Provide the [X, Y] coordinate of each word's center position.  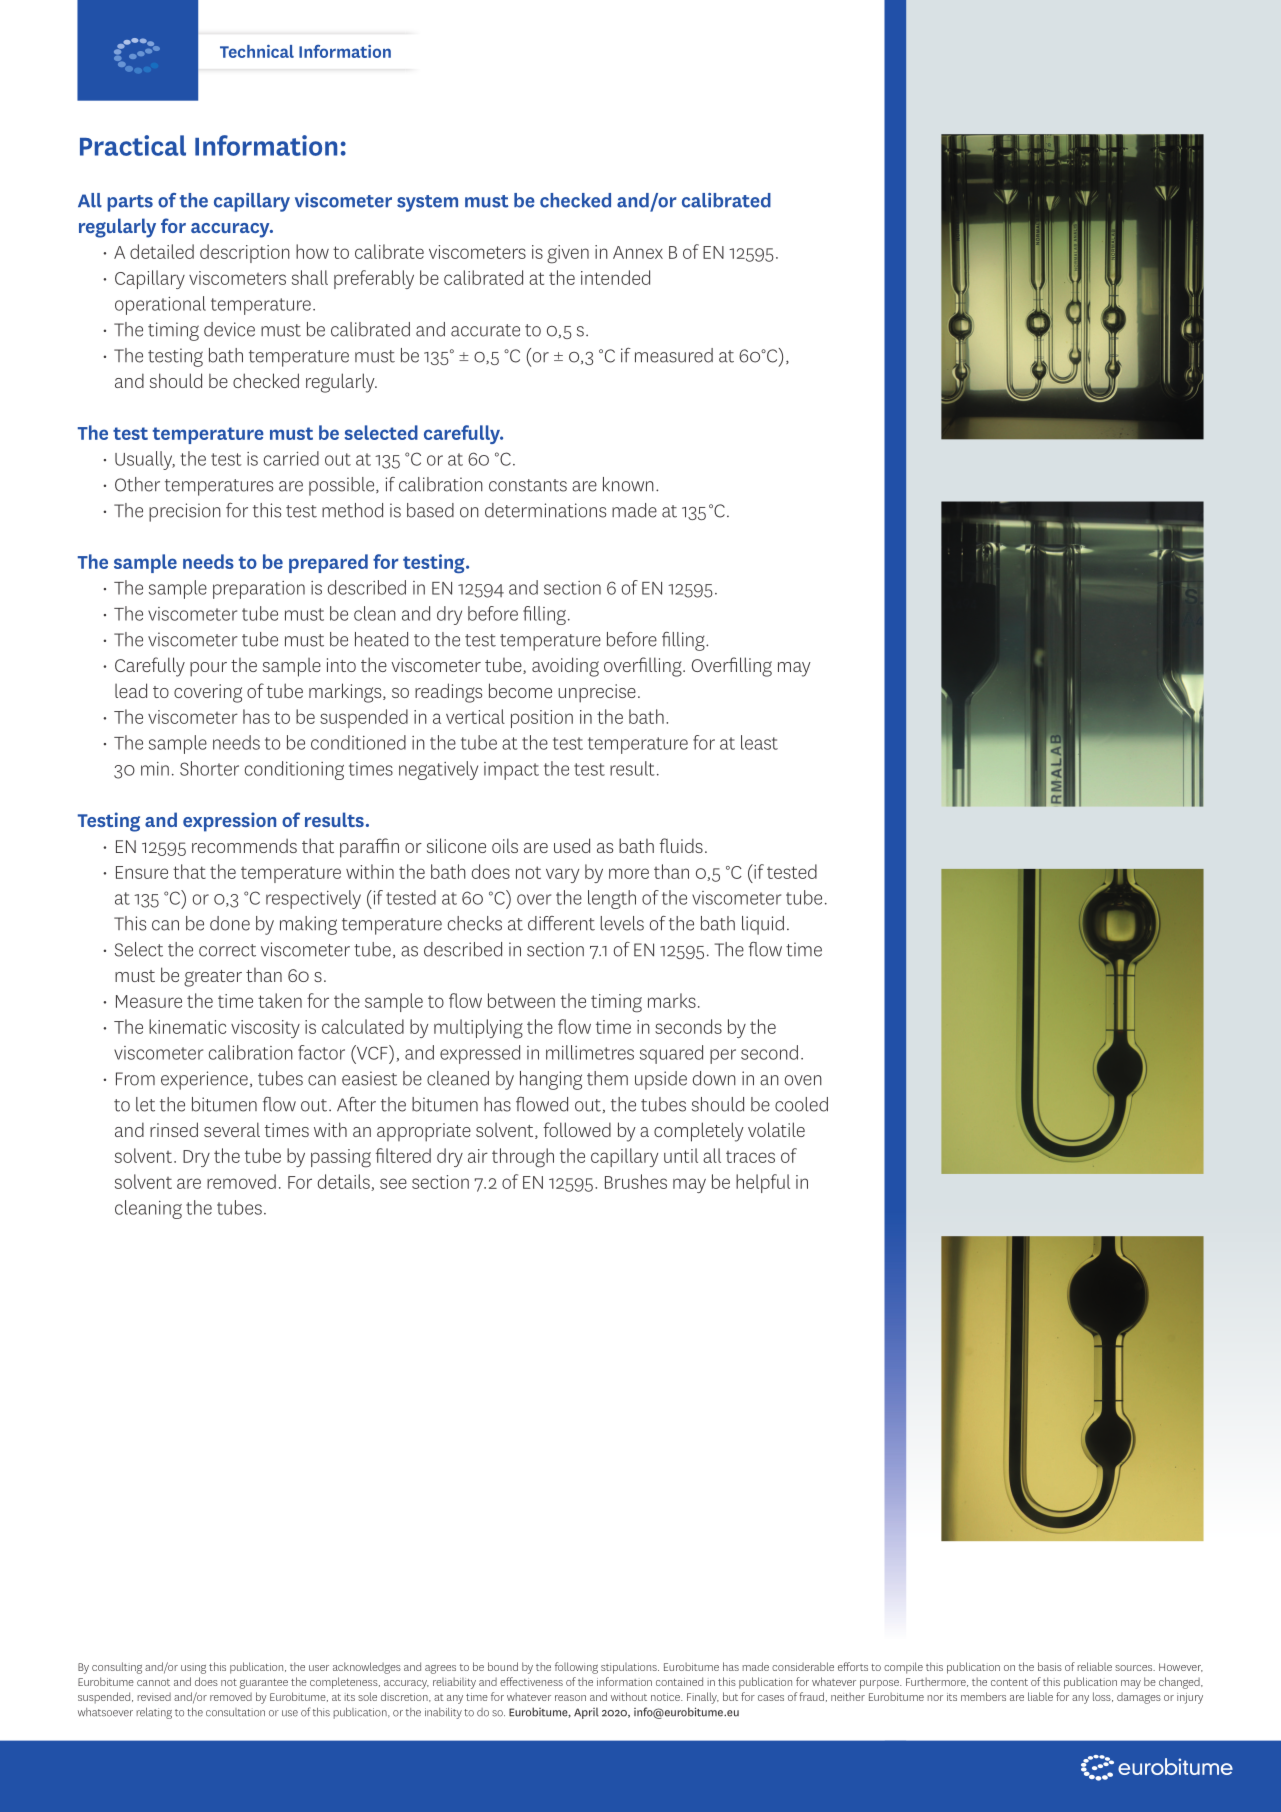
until [681, 1155]
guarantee [264, 1684]
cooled [801, 1104]
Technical [257, 51]
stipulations [630, 1668]
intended [615, 277]
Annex [638, 252]
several [232, 1129]
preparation [259, 590]
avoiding [565, 667]
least [759, 742]
